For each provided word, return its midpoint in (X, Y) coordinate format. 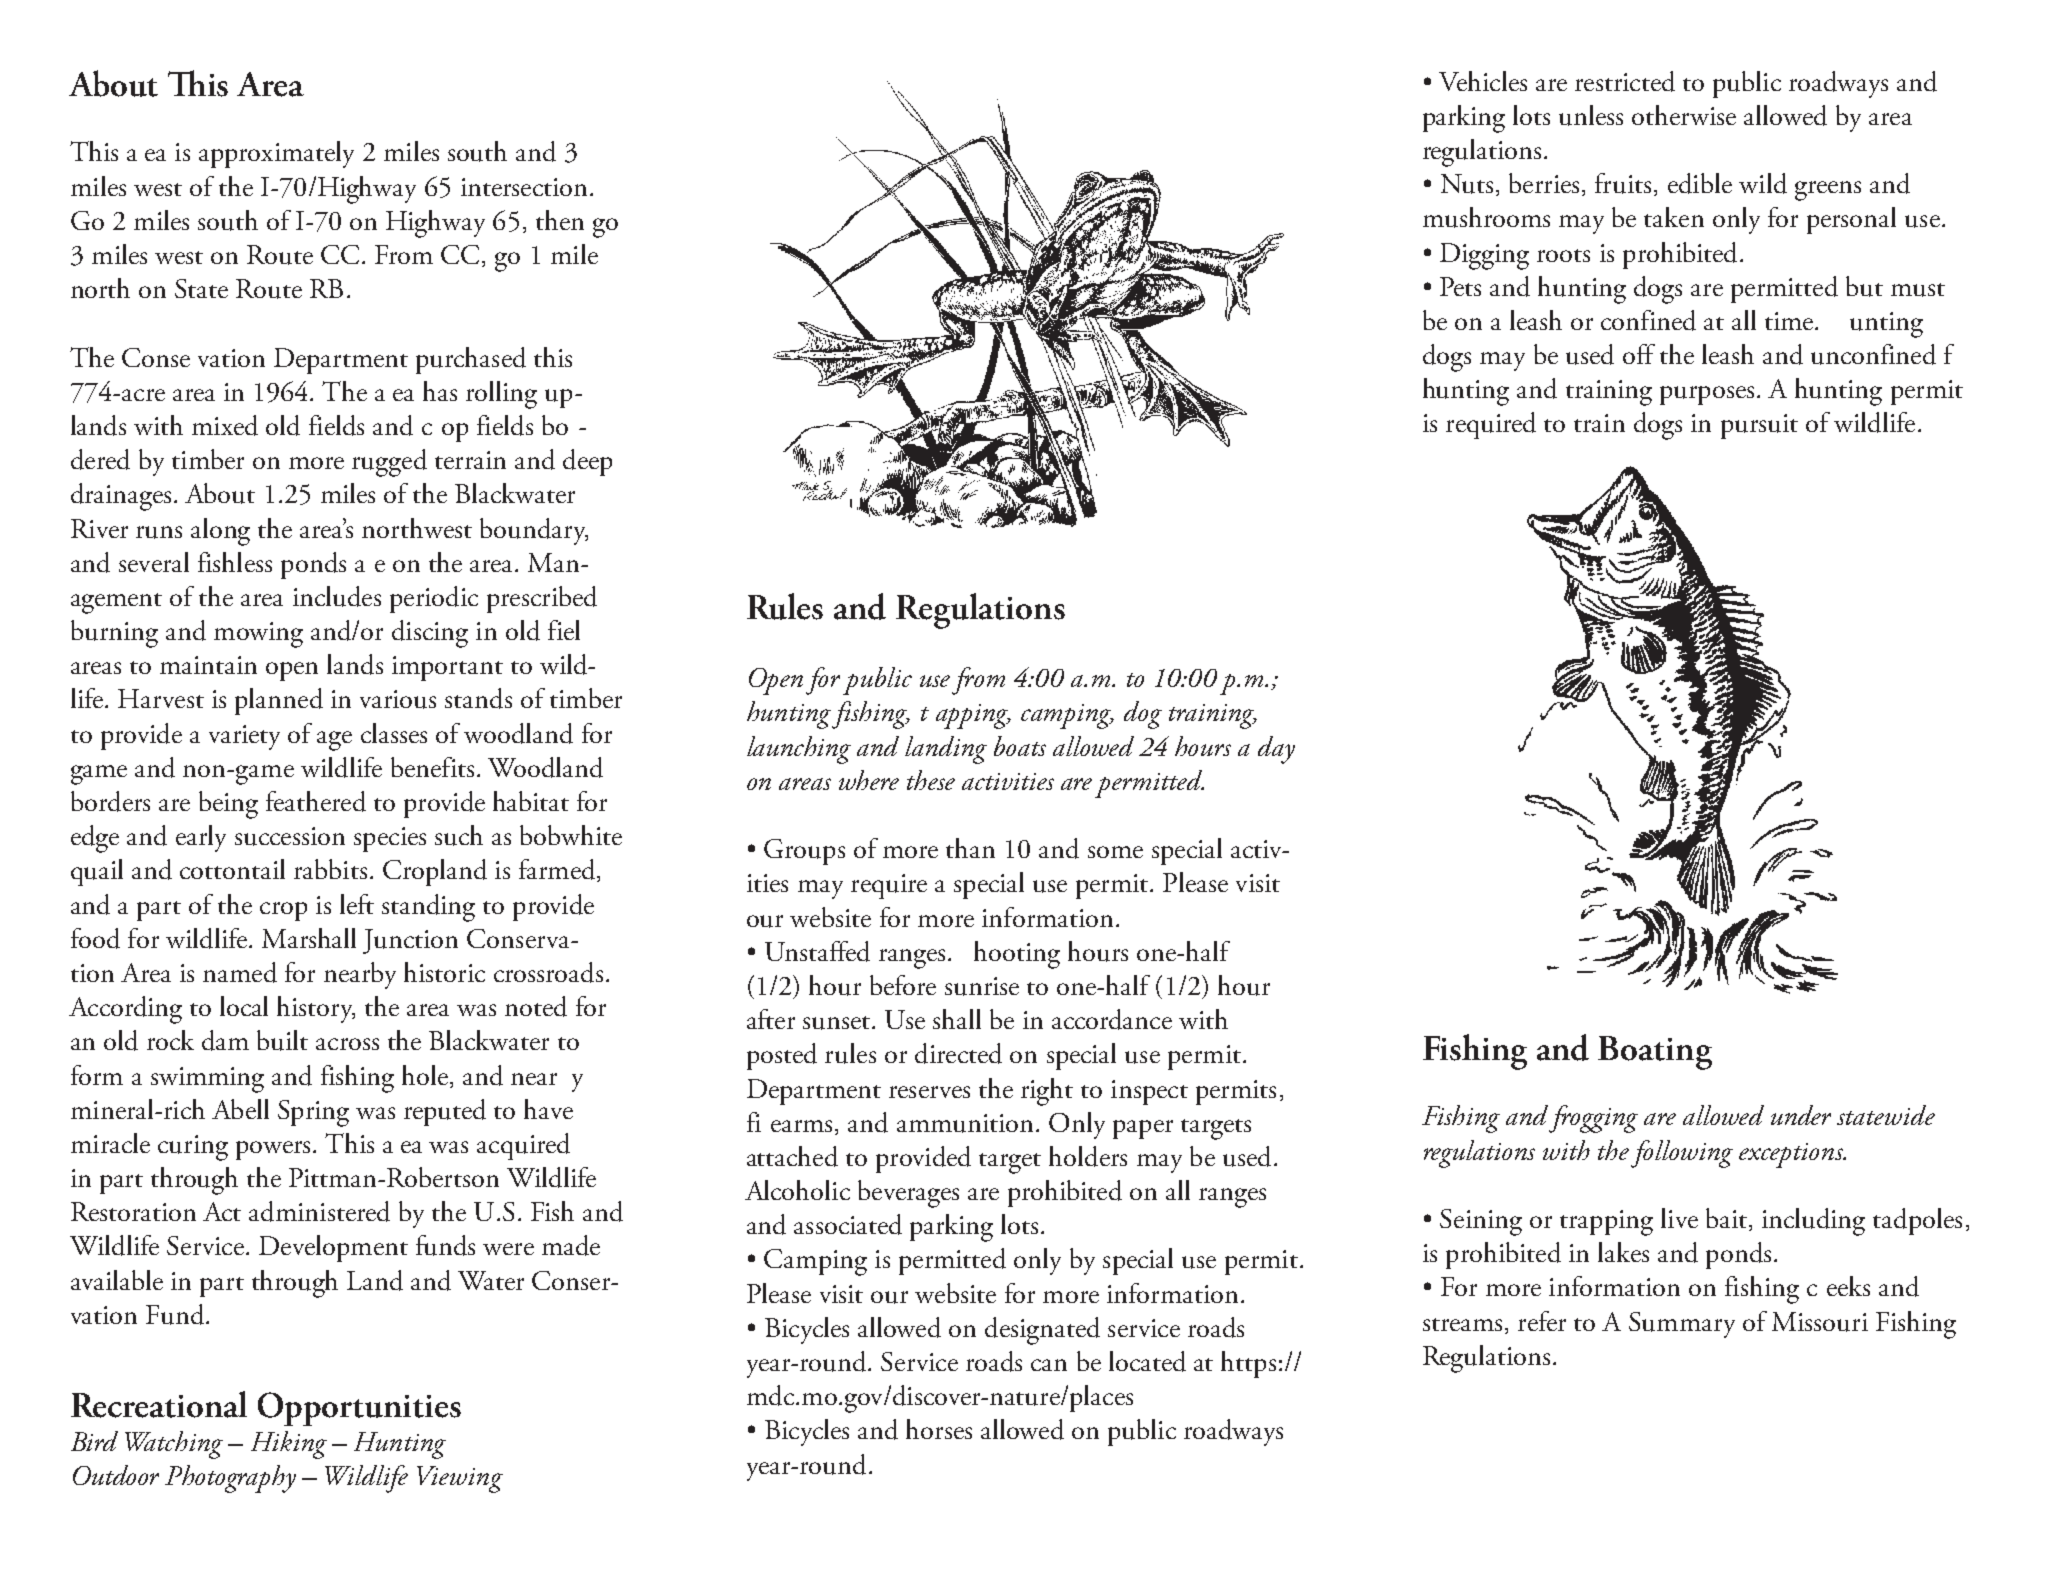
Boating (1655, 1053)
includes (337, 596)
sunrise (982, 986)
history (316, 1009)
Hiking (289, 1445)
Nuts (1467, 184)
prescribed (542, 599)
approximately (276, 154)
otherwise (1684, 115)
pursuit (1759, 426)
